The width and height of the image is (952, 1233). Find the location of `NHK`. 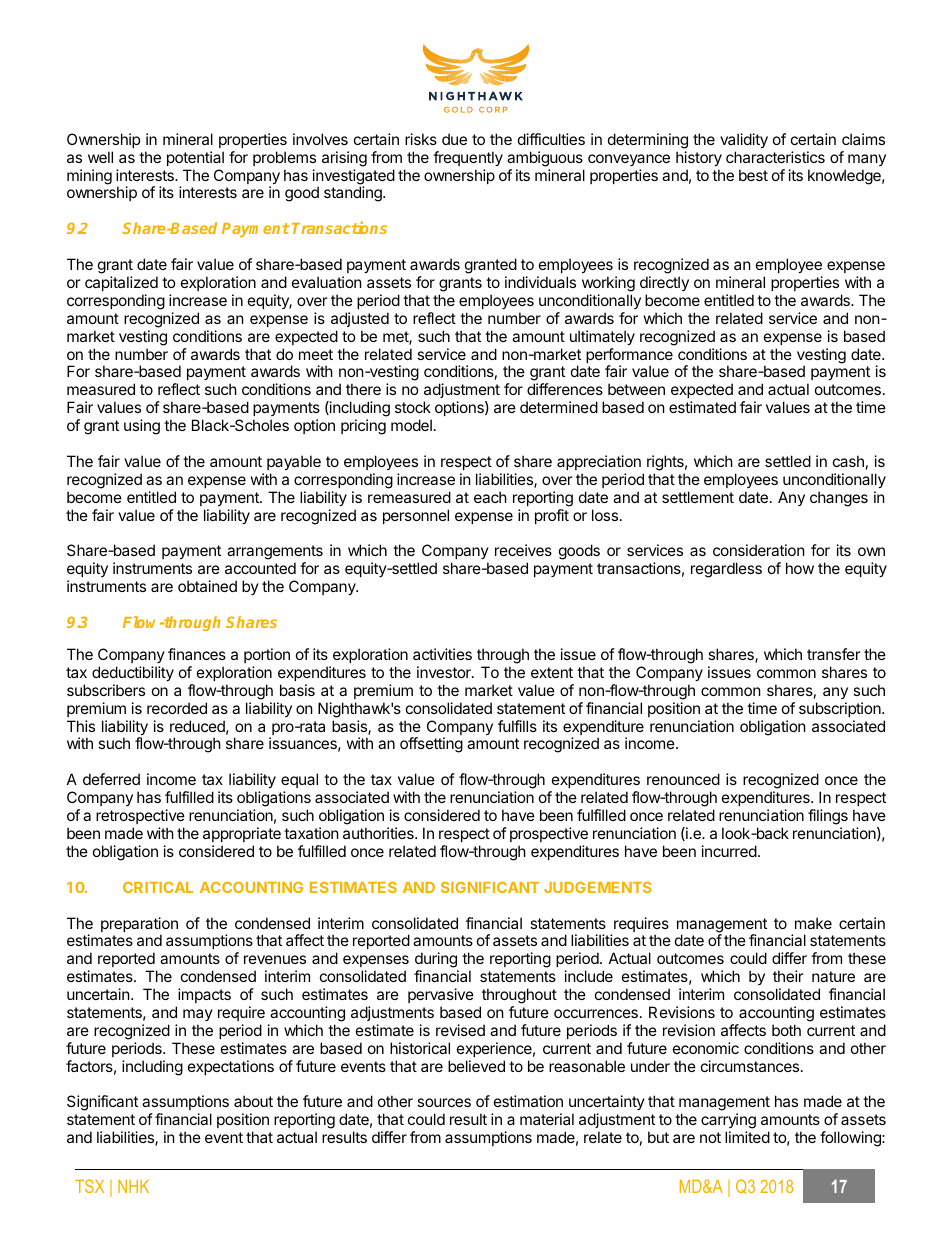

NHK is located at coordinates (133, 1186).
